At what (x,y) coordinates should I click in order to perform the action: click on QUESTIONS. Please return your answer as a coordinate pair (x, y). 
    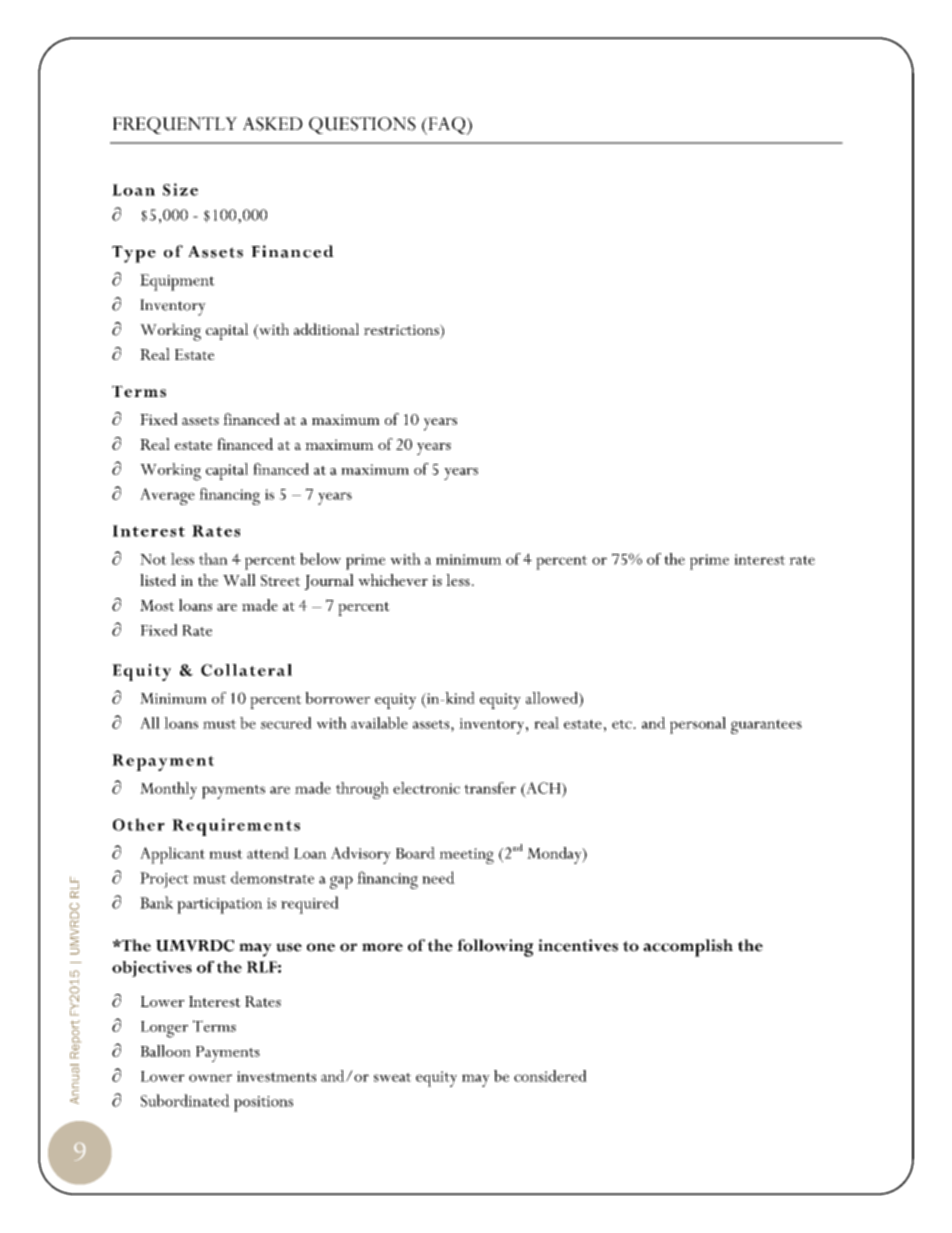
    Looking at the image, I should click on (362, 125).
